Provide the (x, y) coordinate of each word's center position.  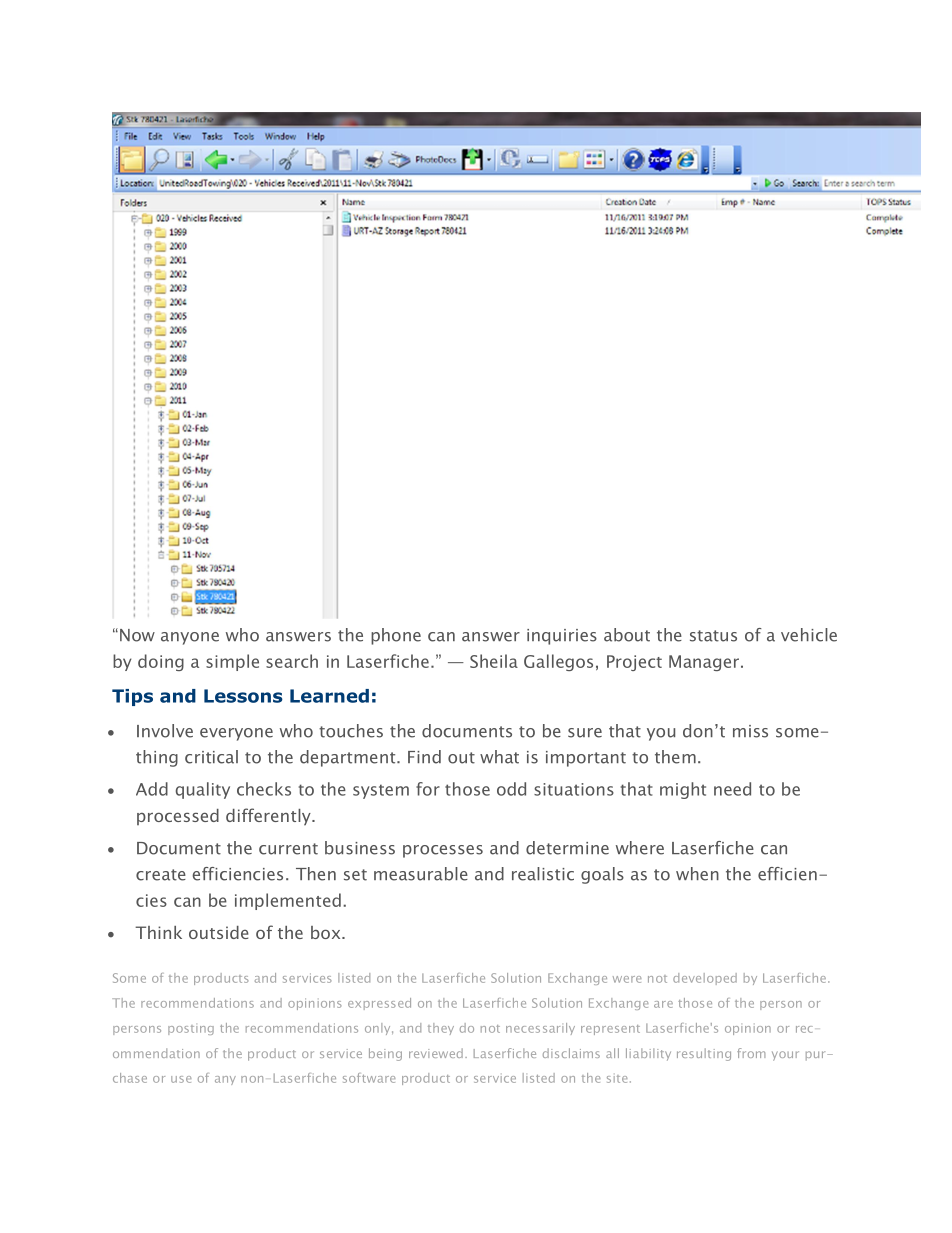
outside (219, 932)
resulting (704, 1054)
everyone (236, 734)
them (675, 757)
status (713, 636)
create (161, 875)
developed (705, 979)
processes (443, 851)
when (697, 874)
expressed (379, 1004)
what (499, 757)
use (181, 1079)
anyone (190, 638)
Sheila (494, 661)
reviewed (436, 1053)
